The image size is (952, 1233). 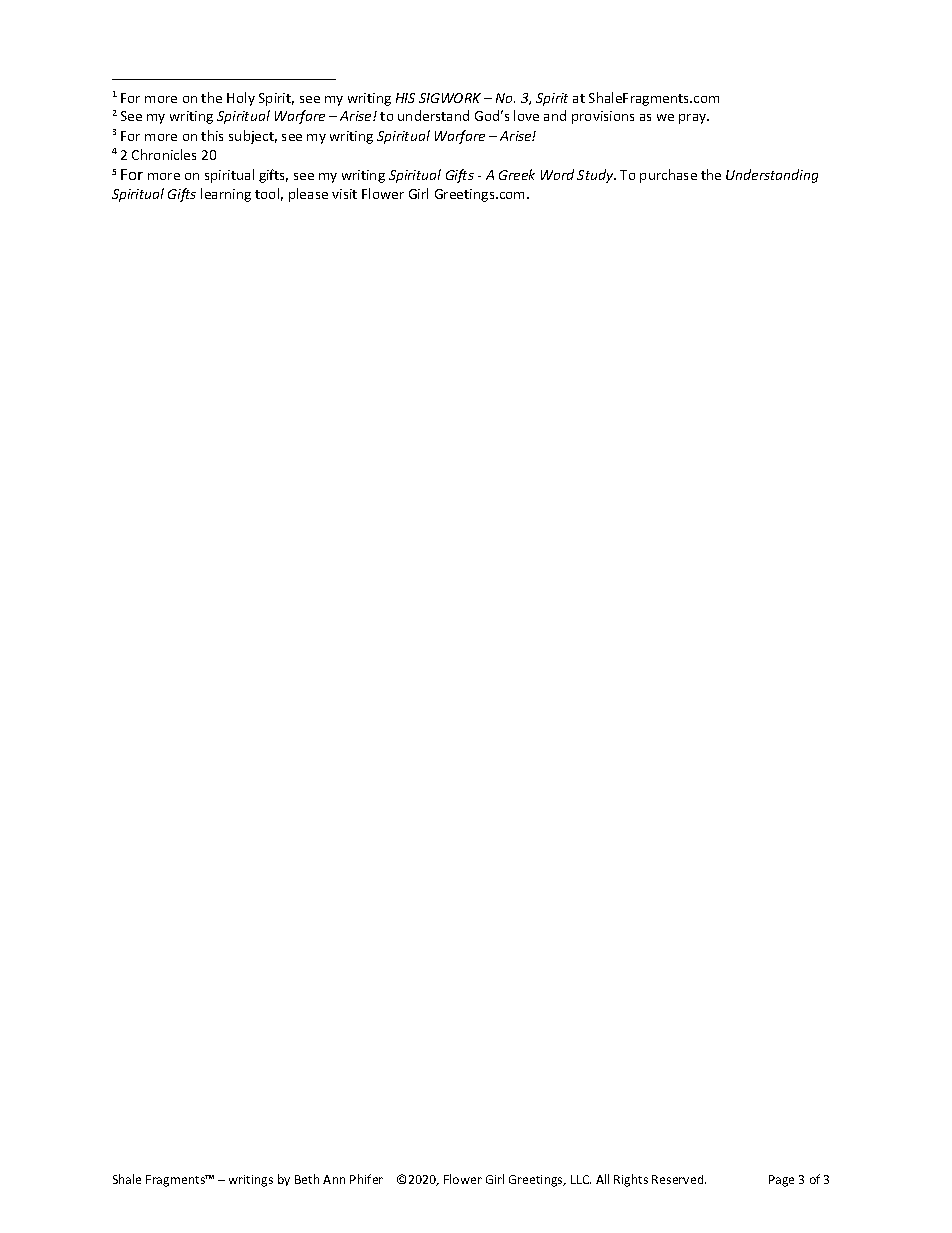 I want to click on visit, so click(x=344, y=194).
